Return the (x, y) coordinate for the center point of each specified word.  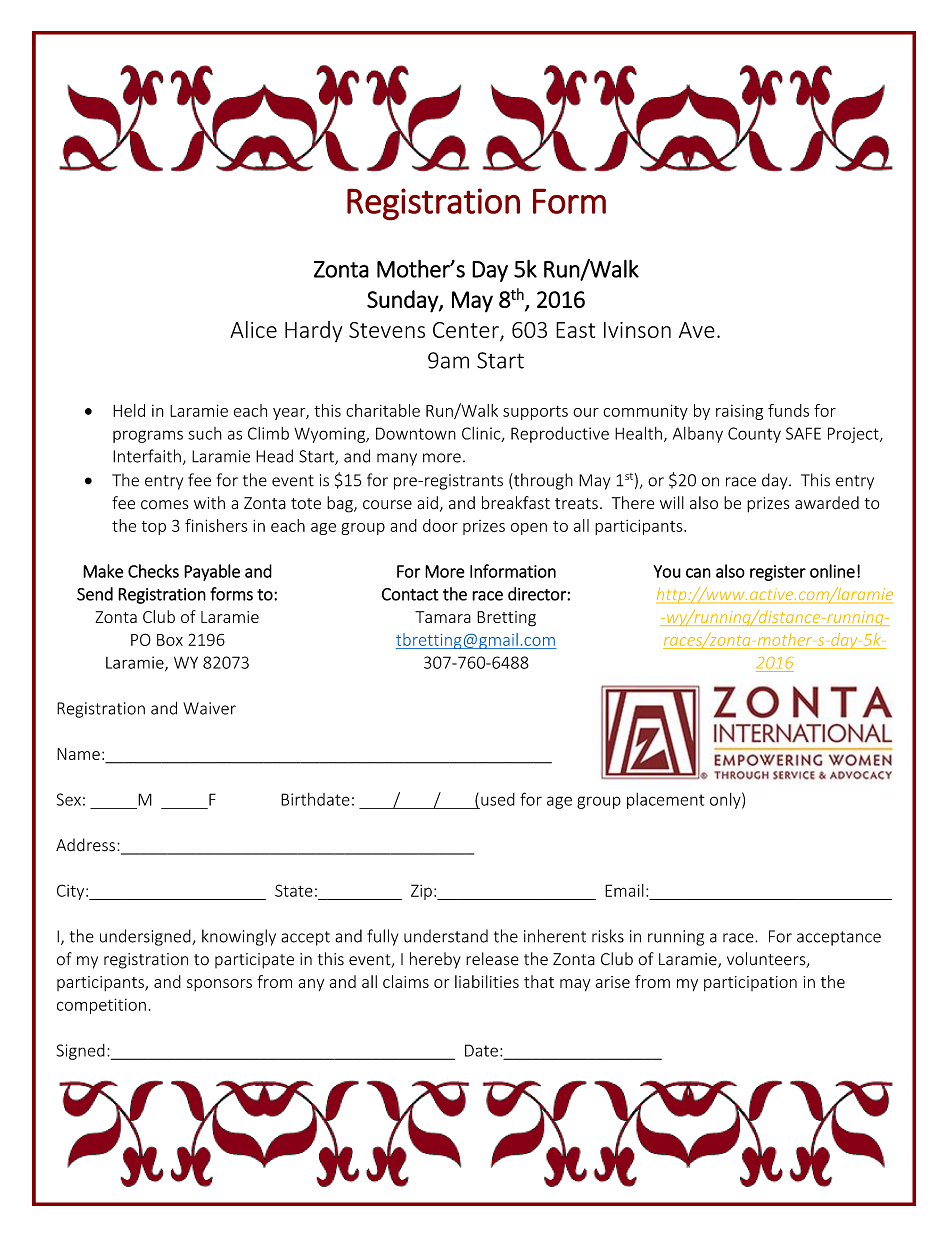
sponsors (219, 985)
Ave (697, 330)
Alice (253, 329)
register (778, 573)
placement (665, 801)
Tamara (443, 617)
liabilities (487, 981)
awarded (827, 503)
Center (467, 331)
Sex (69, 799)
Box (170, 640)
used (498, 799)
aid (427, 502)
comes (165, 505)
